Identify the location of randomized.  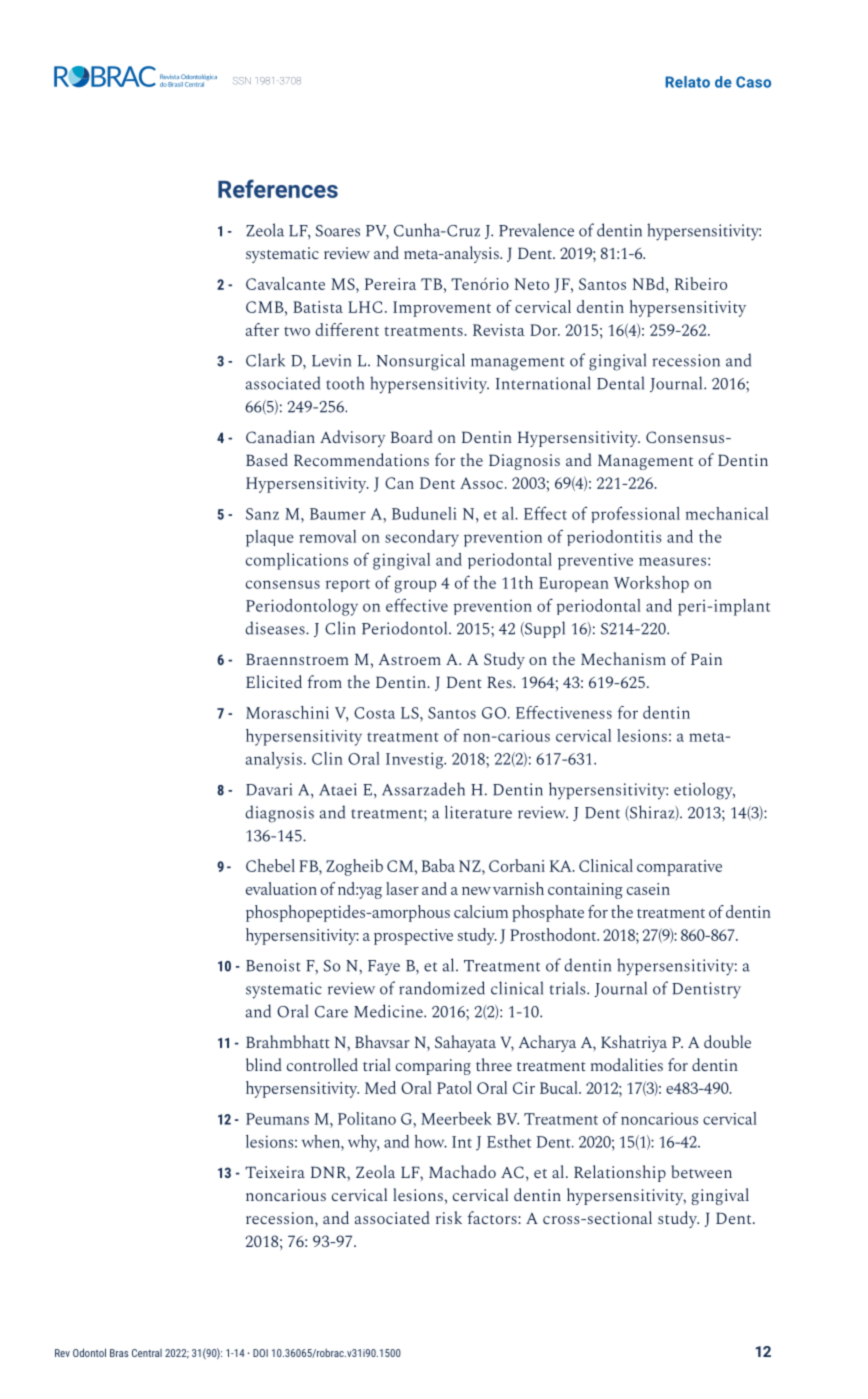
(442, 988).
